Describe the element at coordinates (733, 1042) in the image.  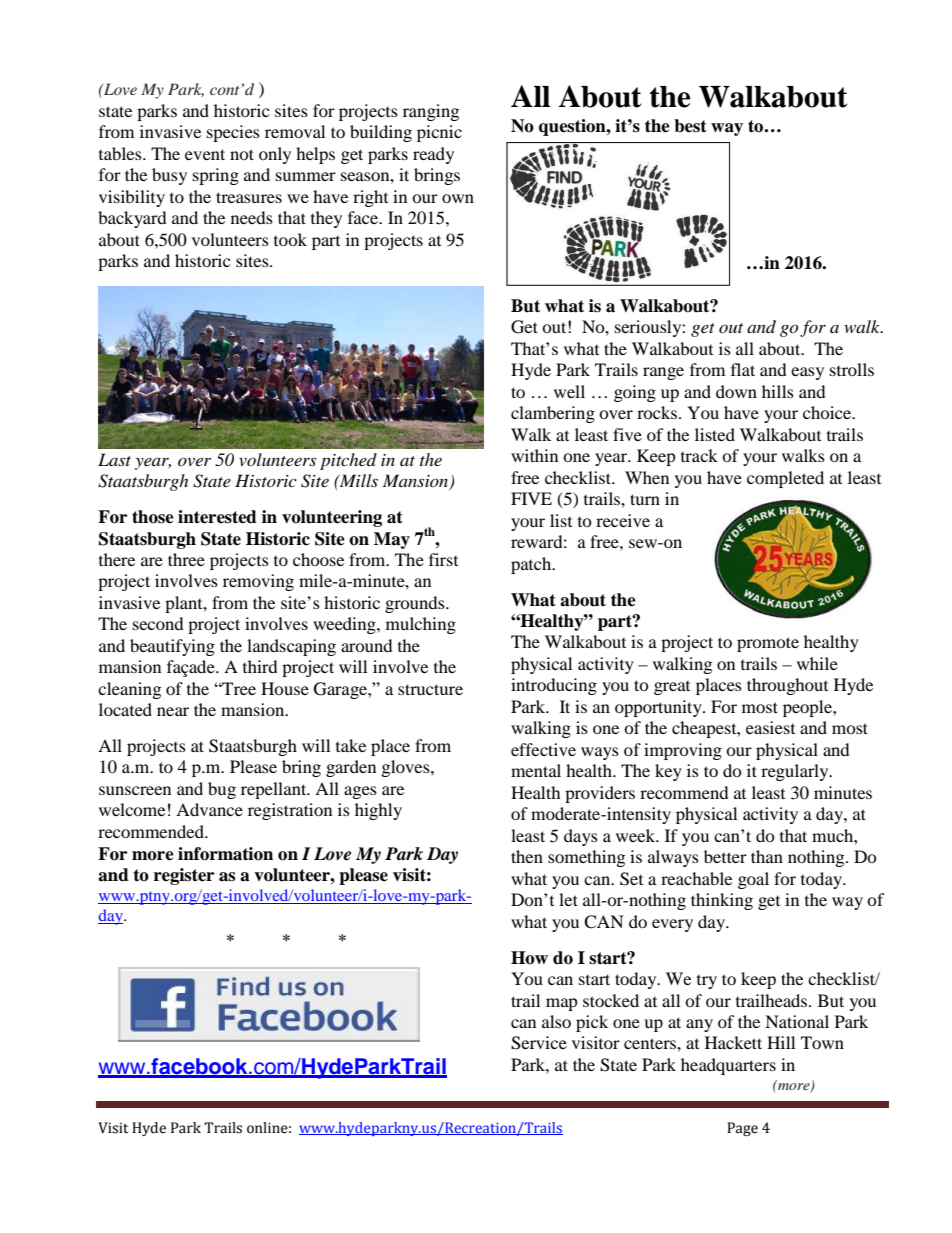
I see `Hackett` at that location.
